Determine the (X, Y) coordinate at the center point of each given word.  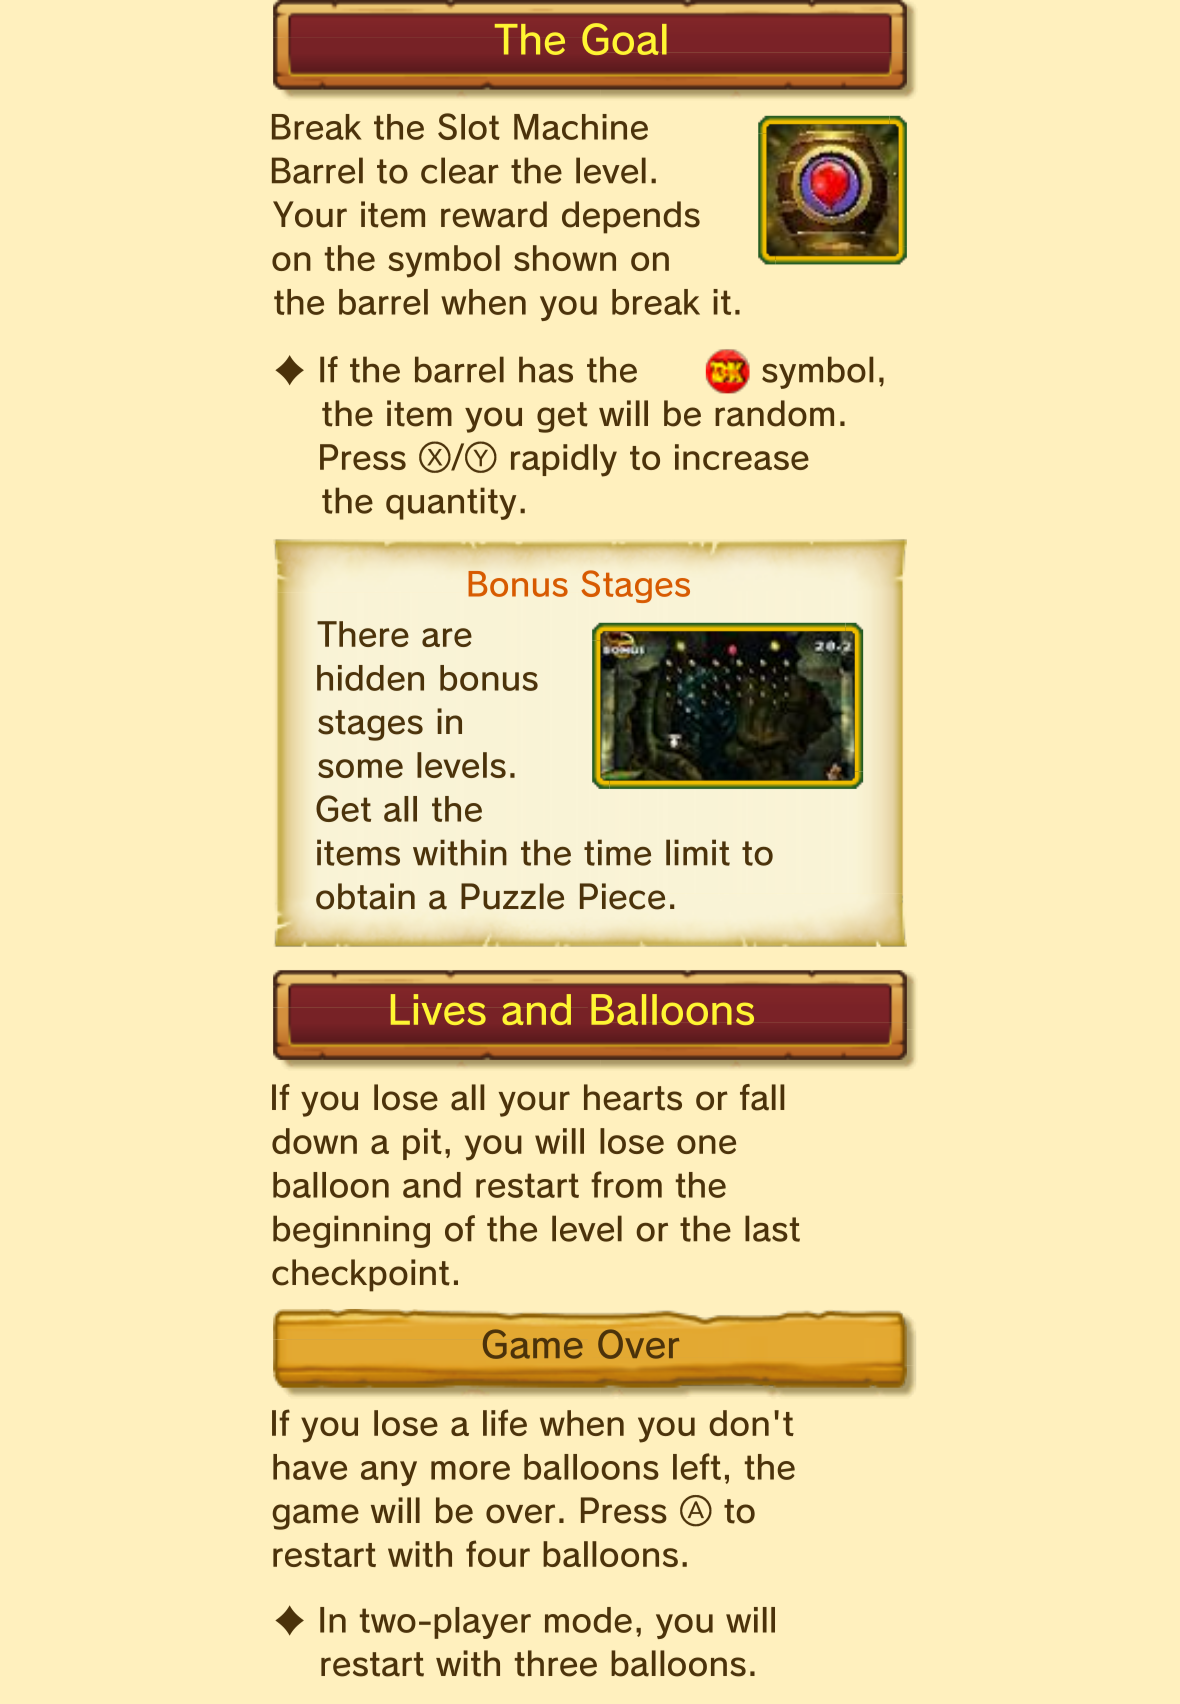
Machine (581, 127)
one (706, 1144)
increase (742, 457)
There (363, 634)
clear (460, 170)
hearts (633, 1097)
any (389, 1473)
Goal (624, 39)
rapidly (564, 460)
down (314, 1141)
